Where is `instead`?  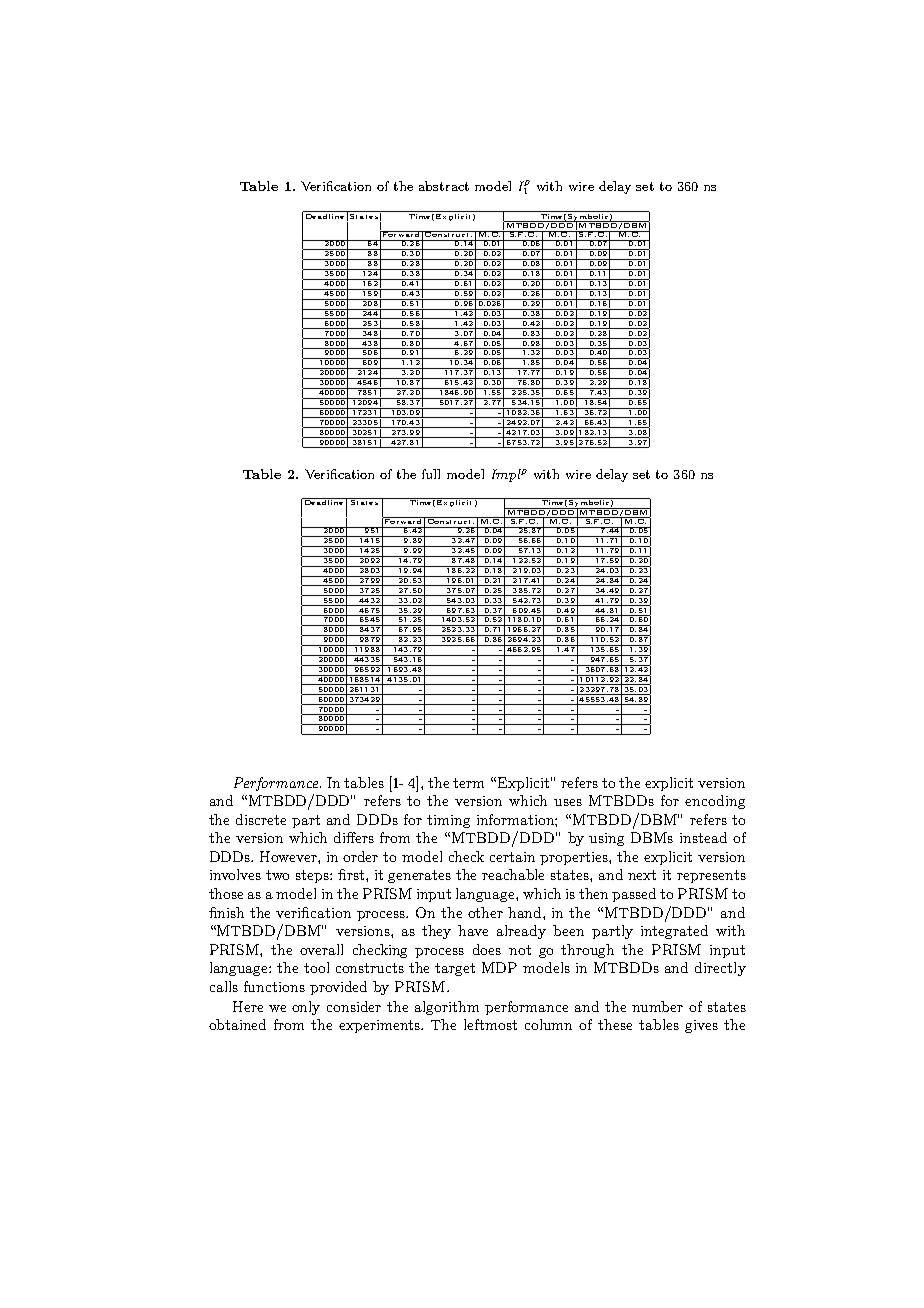
instead is located at coordinates (703, 837).
